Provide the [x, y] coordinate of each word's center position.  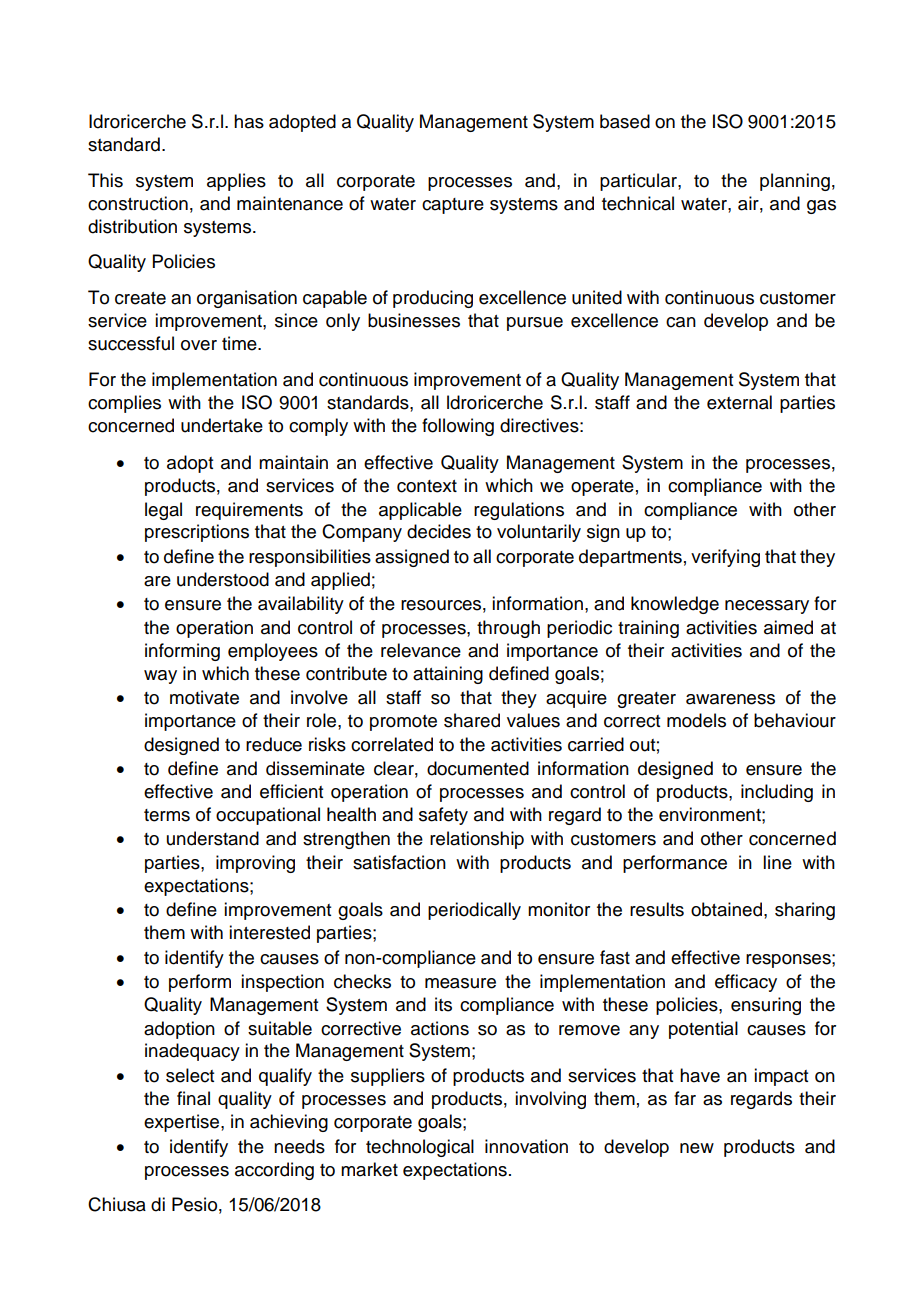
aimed [788, 627]
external [739, 402]
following [458, 427]
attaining [448, 675]
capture [453, 206]
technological [420, 1148]
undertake [222, 425]
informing [182, 652]
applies [236, 182]
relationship [477, 840]
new [697, 1148]
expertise [183, 1123]
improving [255, 864]
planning [795, 182]
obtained [726, 909]
